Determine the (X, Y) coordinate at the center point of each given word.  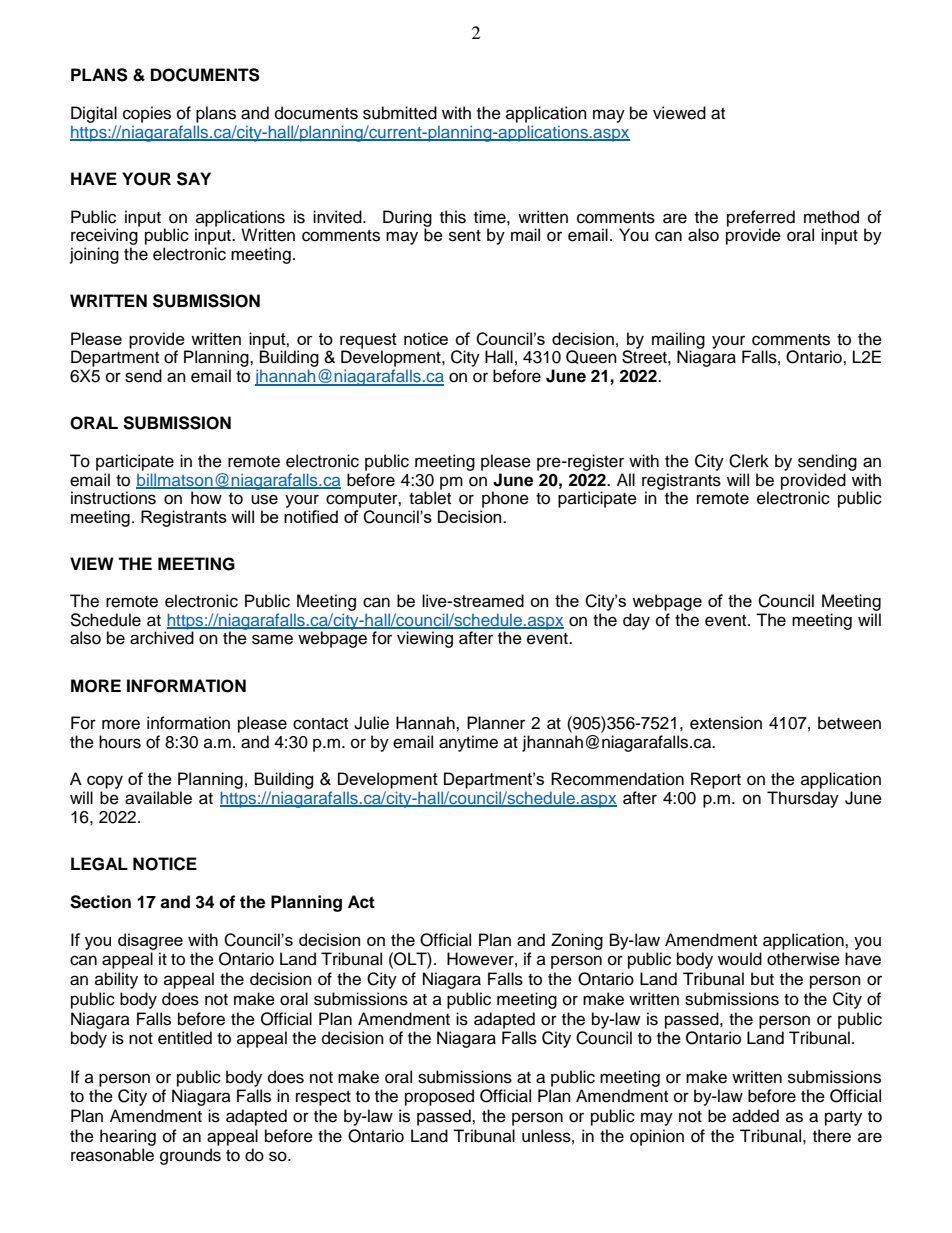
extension (726, 723)
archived (162, 638)
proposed (439, 1097)
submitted (400, 113)
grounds (190, 1156)
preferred (761, 219)
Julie (371, 723)
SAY (194, 179)
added (755, 1116)
